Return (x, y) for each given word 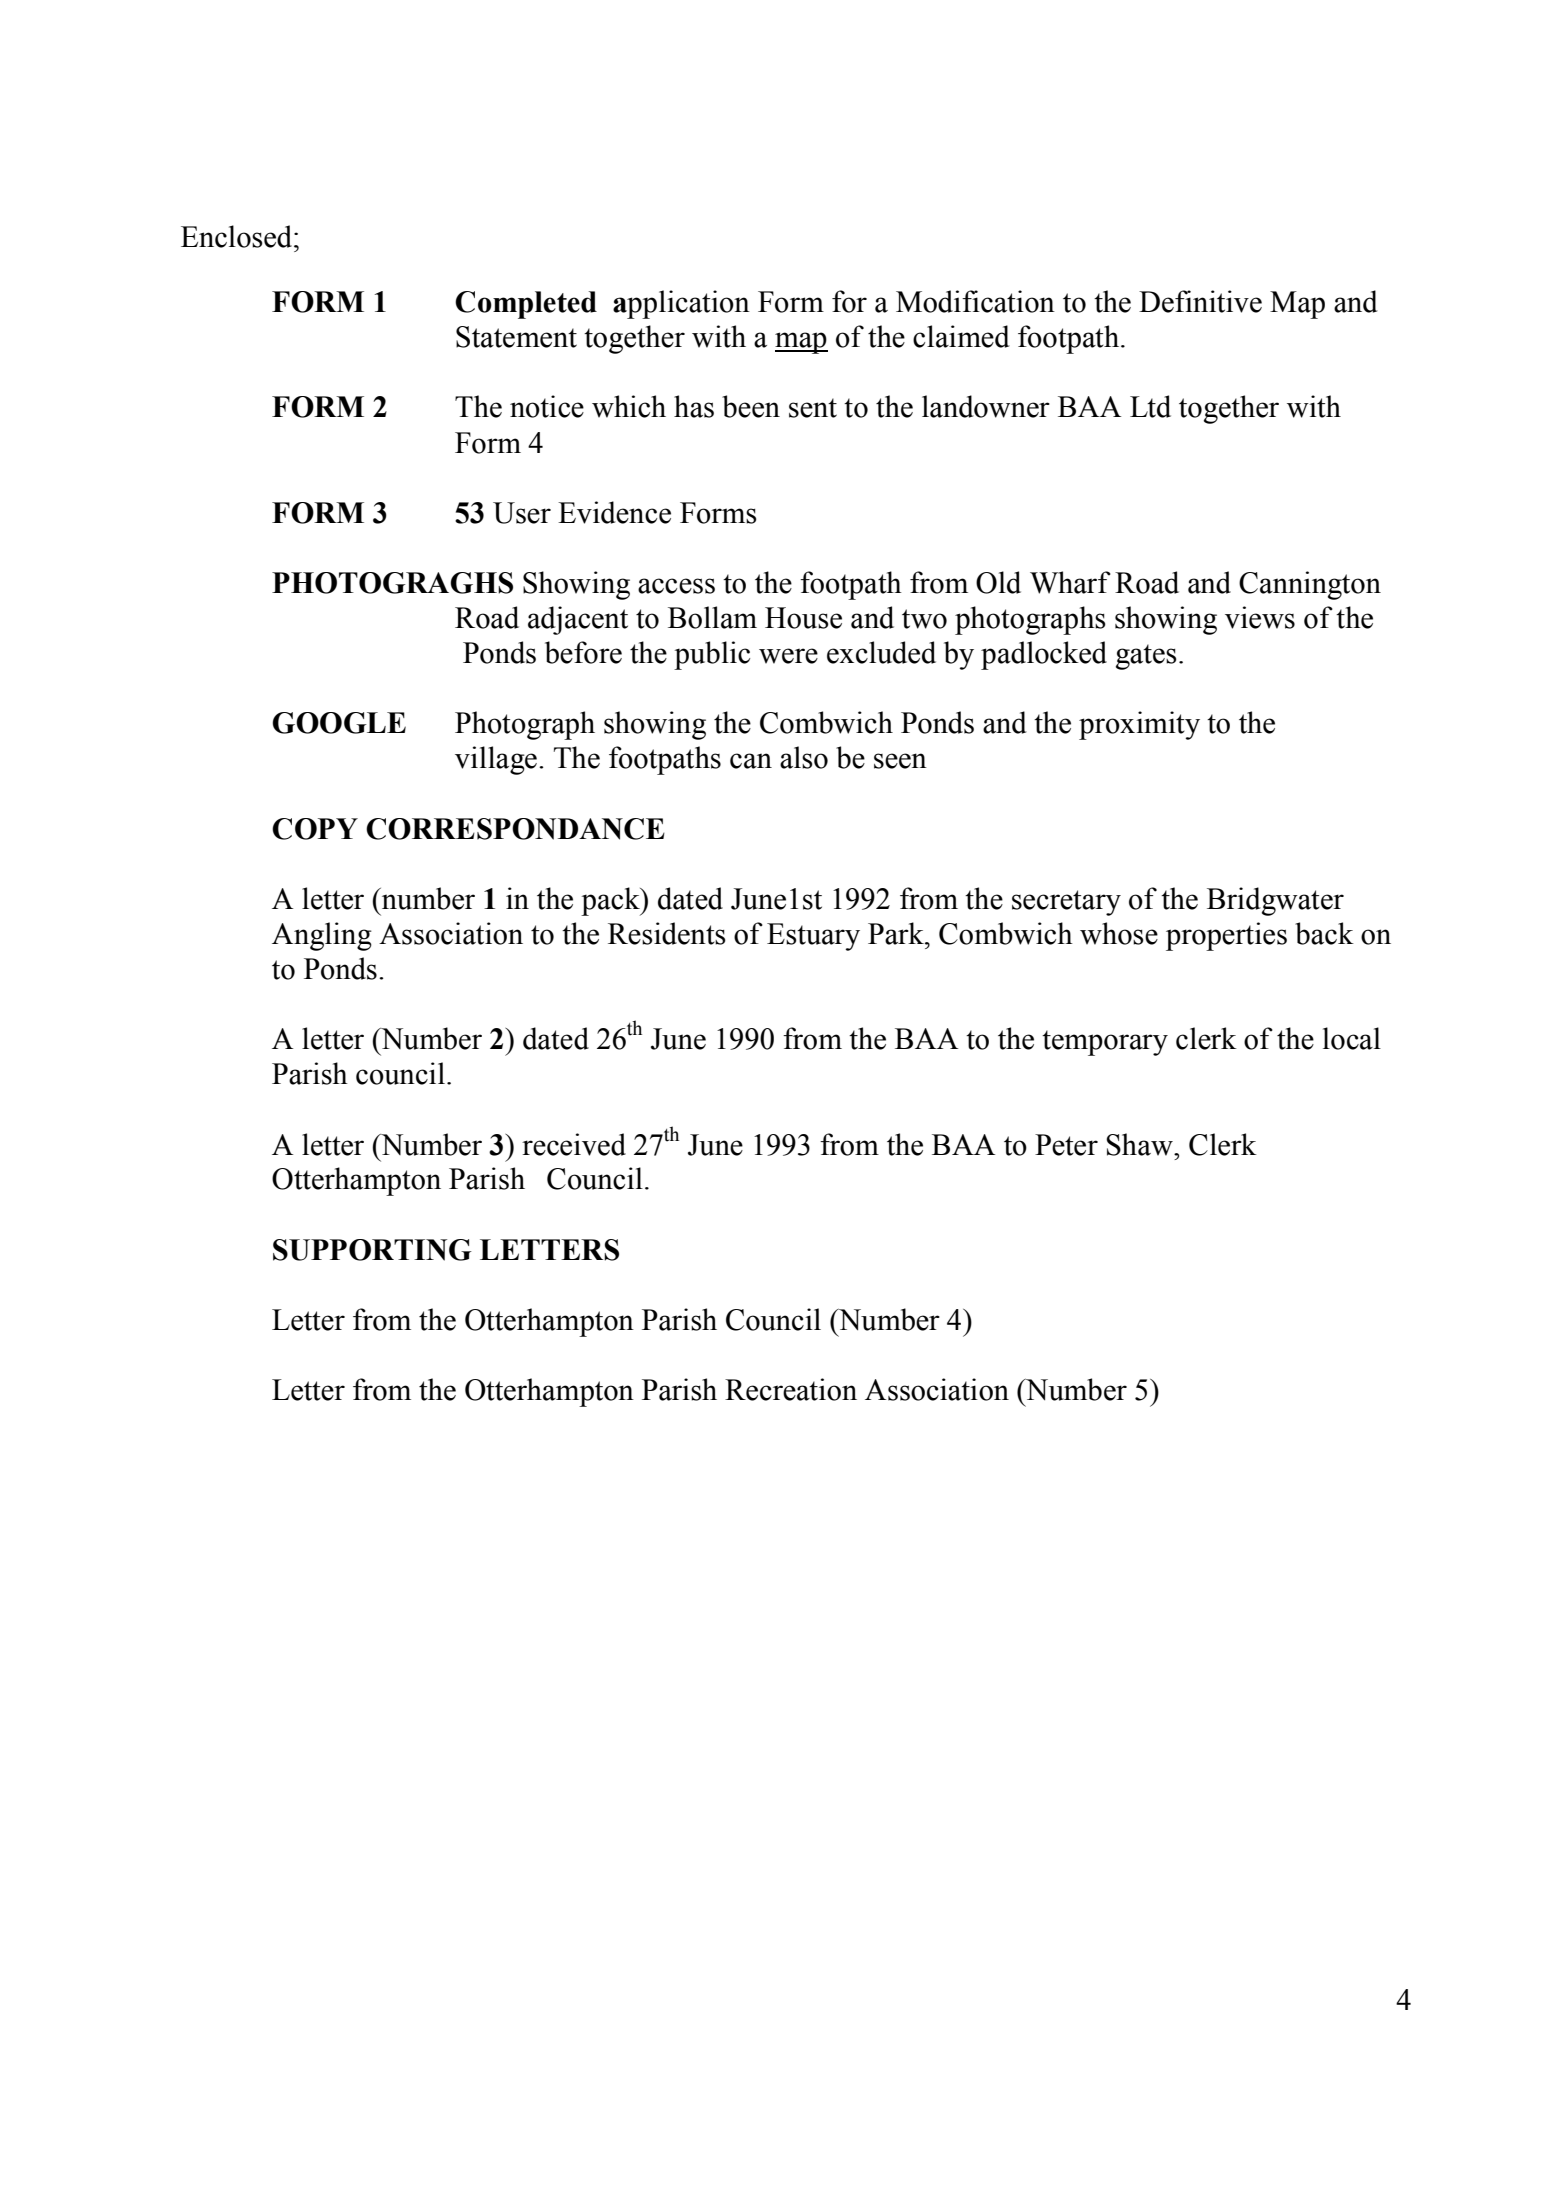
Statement (516, 337)
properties (1226, 936)
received (574, 1144)
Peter (1066, 1145)
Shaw (1140, 1144)
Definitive (1200, 301)
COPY (315, 829)
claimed (961, 336)
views (1260, 617)
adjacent (578, 620)
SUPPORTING (372, 1250)
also (804, 757)
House (803, 618)
